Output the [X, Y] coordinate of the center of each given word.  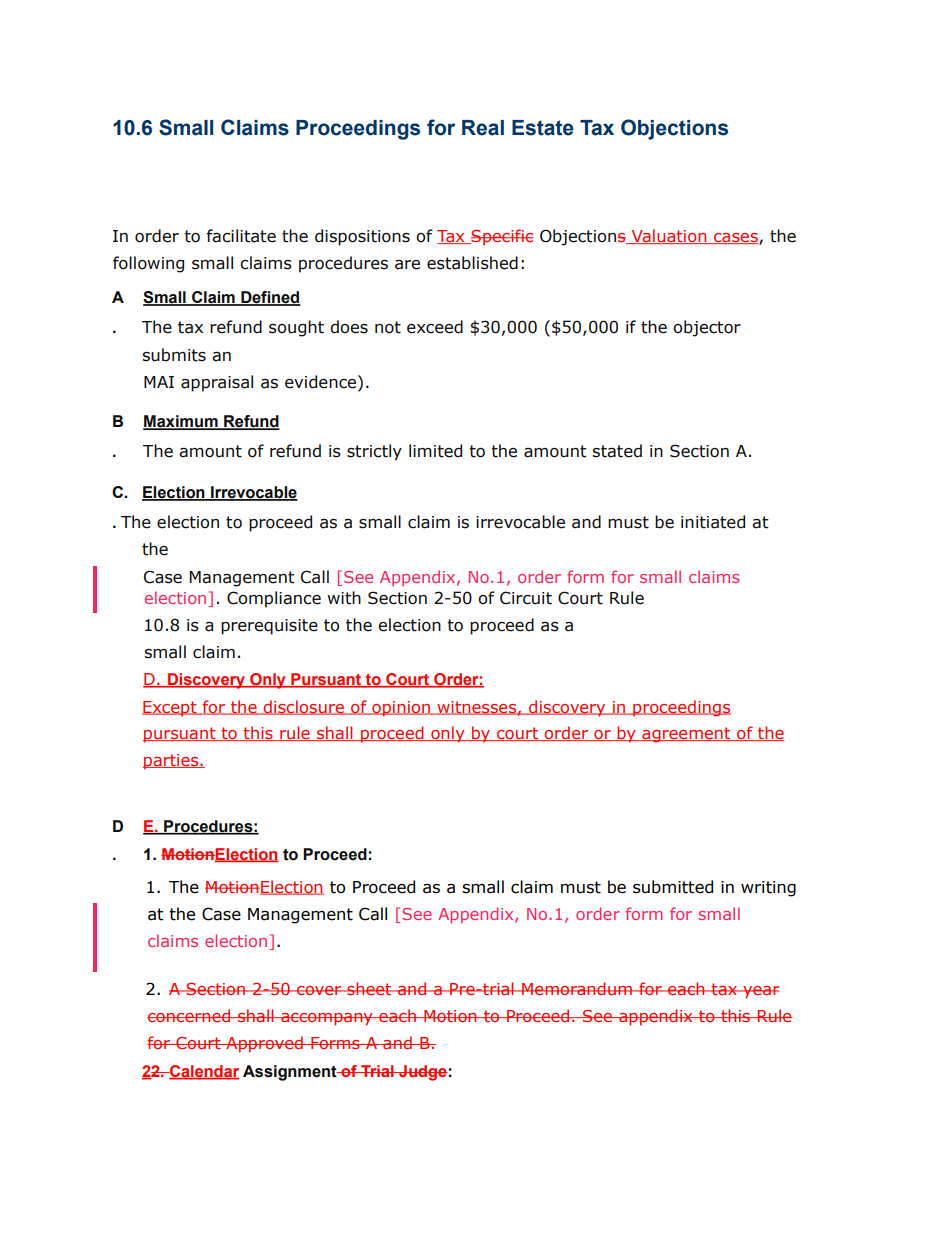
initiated [713, 522]
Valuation [669, 236]
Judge [422, 1073]
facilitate [241, 236]
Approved [264, 1044]
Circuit [526, 598]
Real [483, 128]
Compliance [274, 599]
